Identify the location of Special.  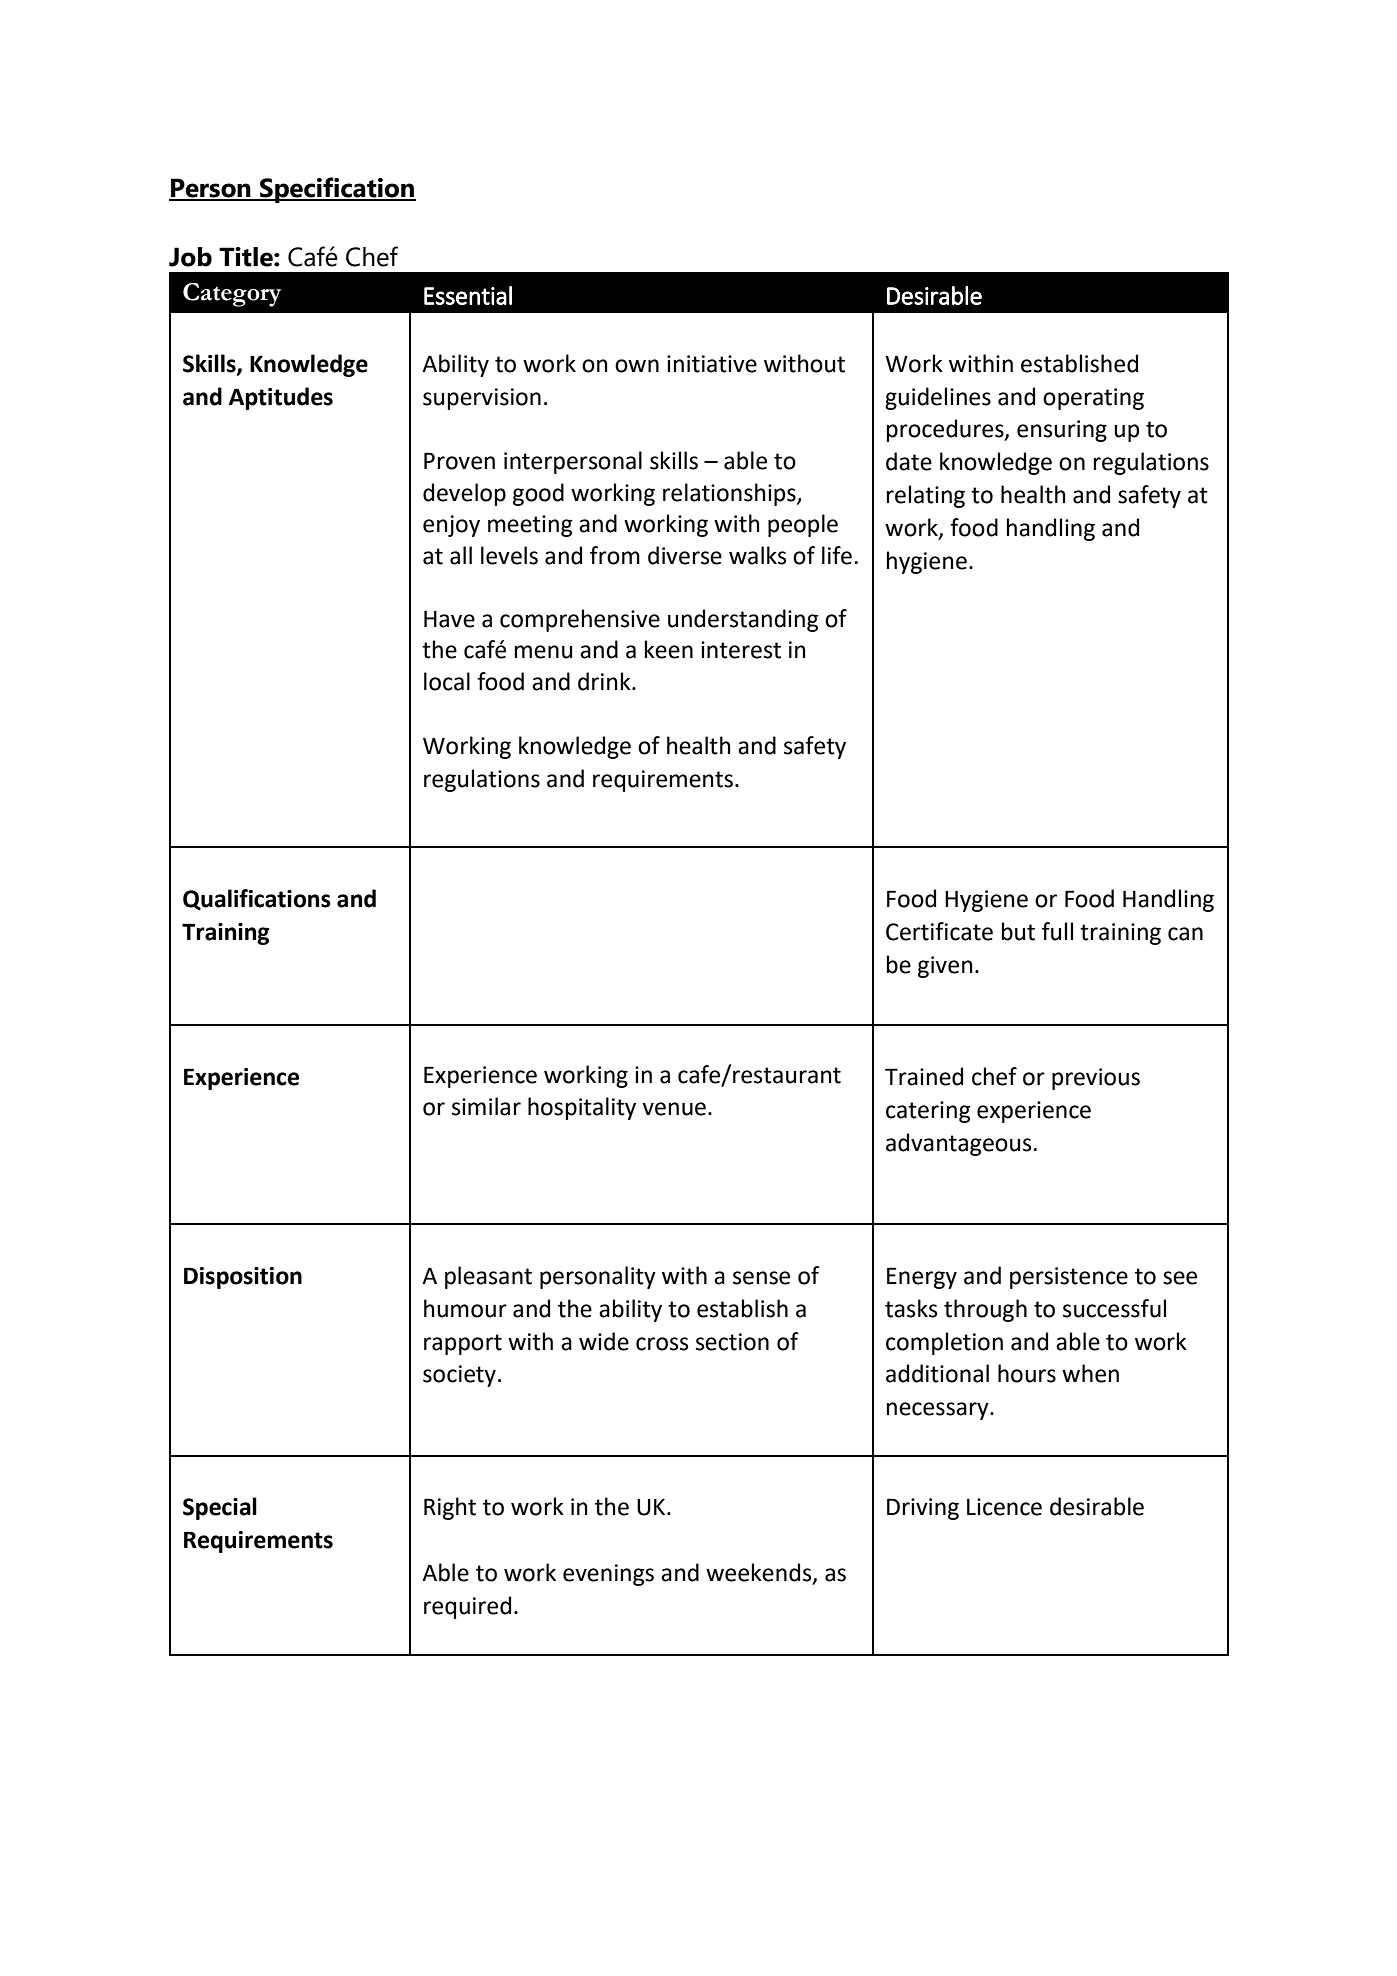
(220, 1508).
